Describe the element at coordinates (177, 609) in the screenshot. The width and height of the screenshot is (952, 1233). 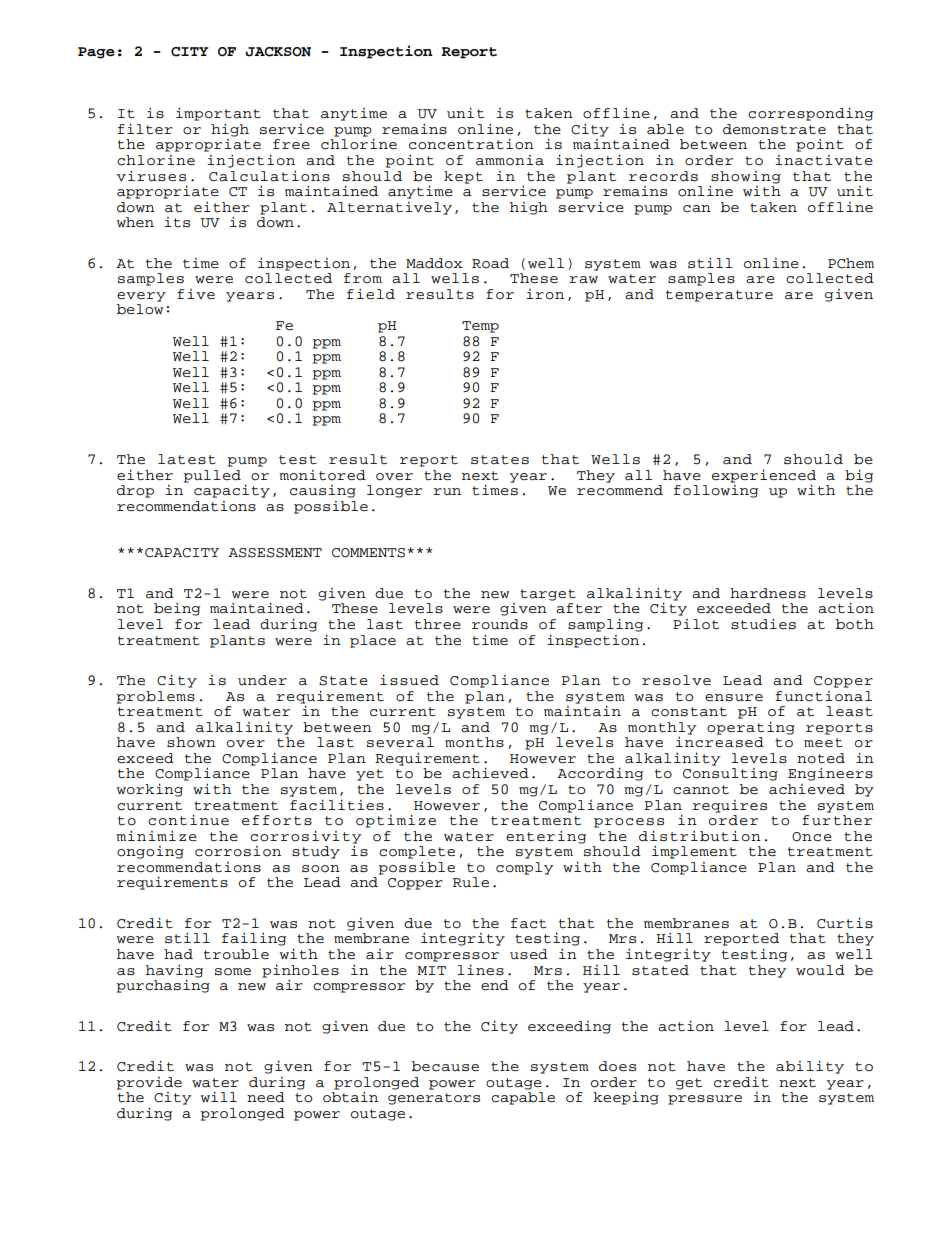
I see `being` at that location.
